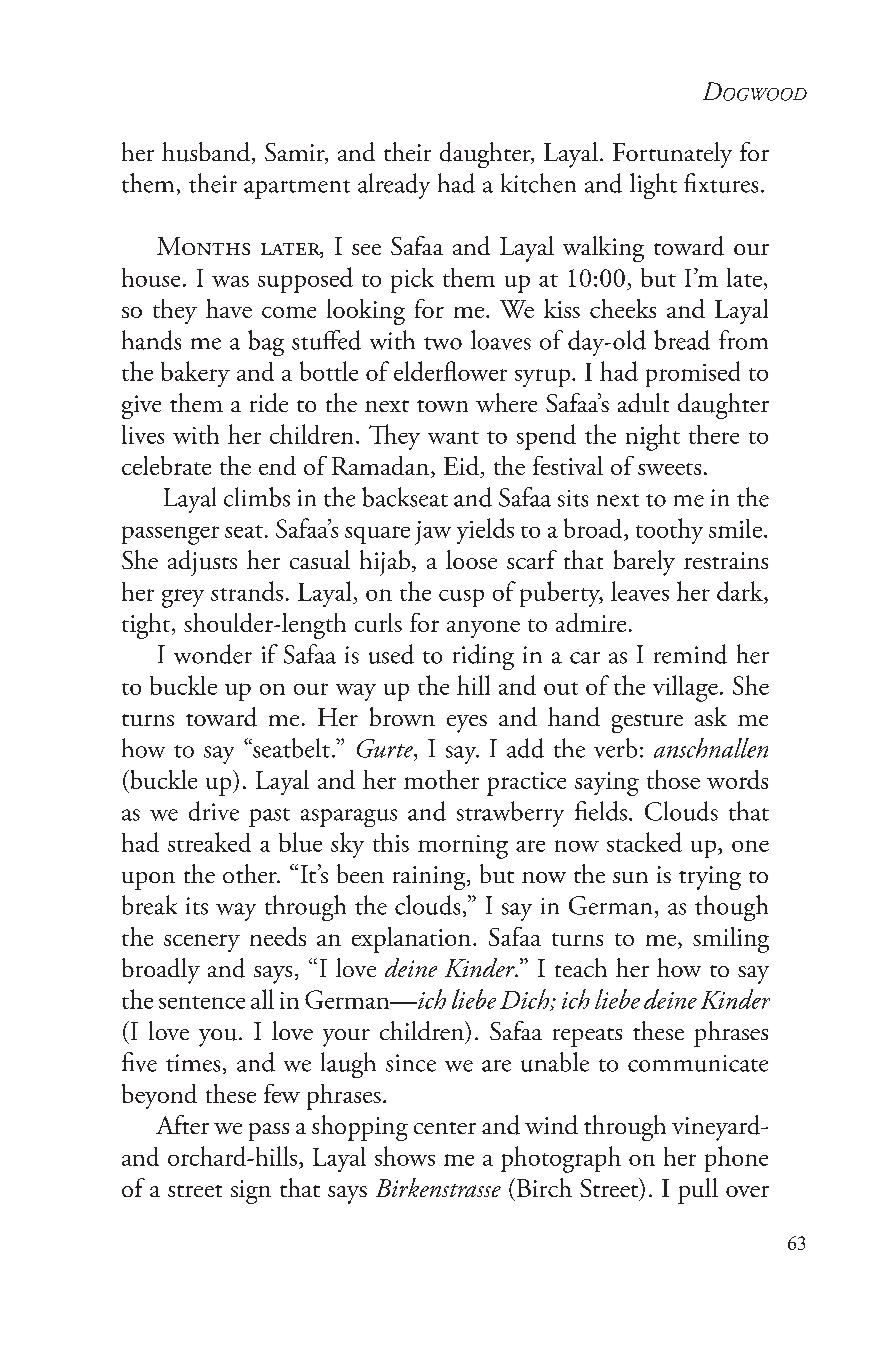 This screenshot has height=1372, width=887. Describe the element at coordinates (206, 152) in the screenshot. I see `husband` at that location.
